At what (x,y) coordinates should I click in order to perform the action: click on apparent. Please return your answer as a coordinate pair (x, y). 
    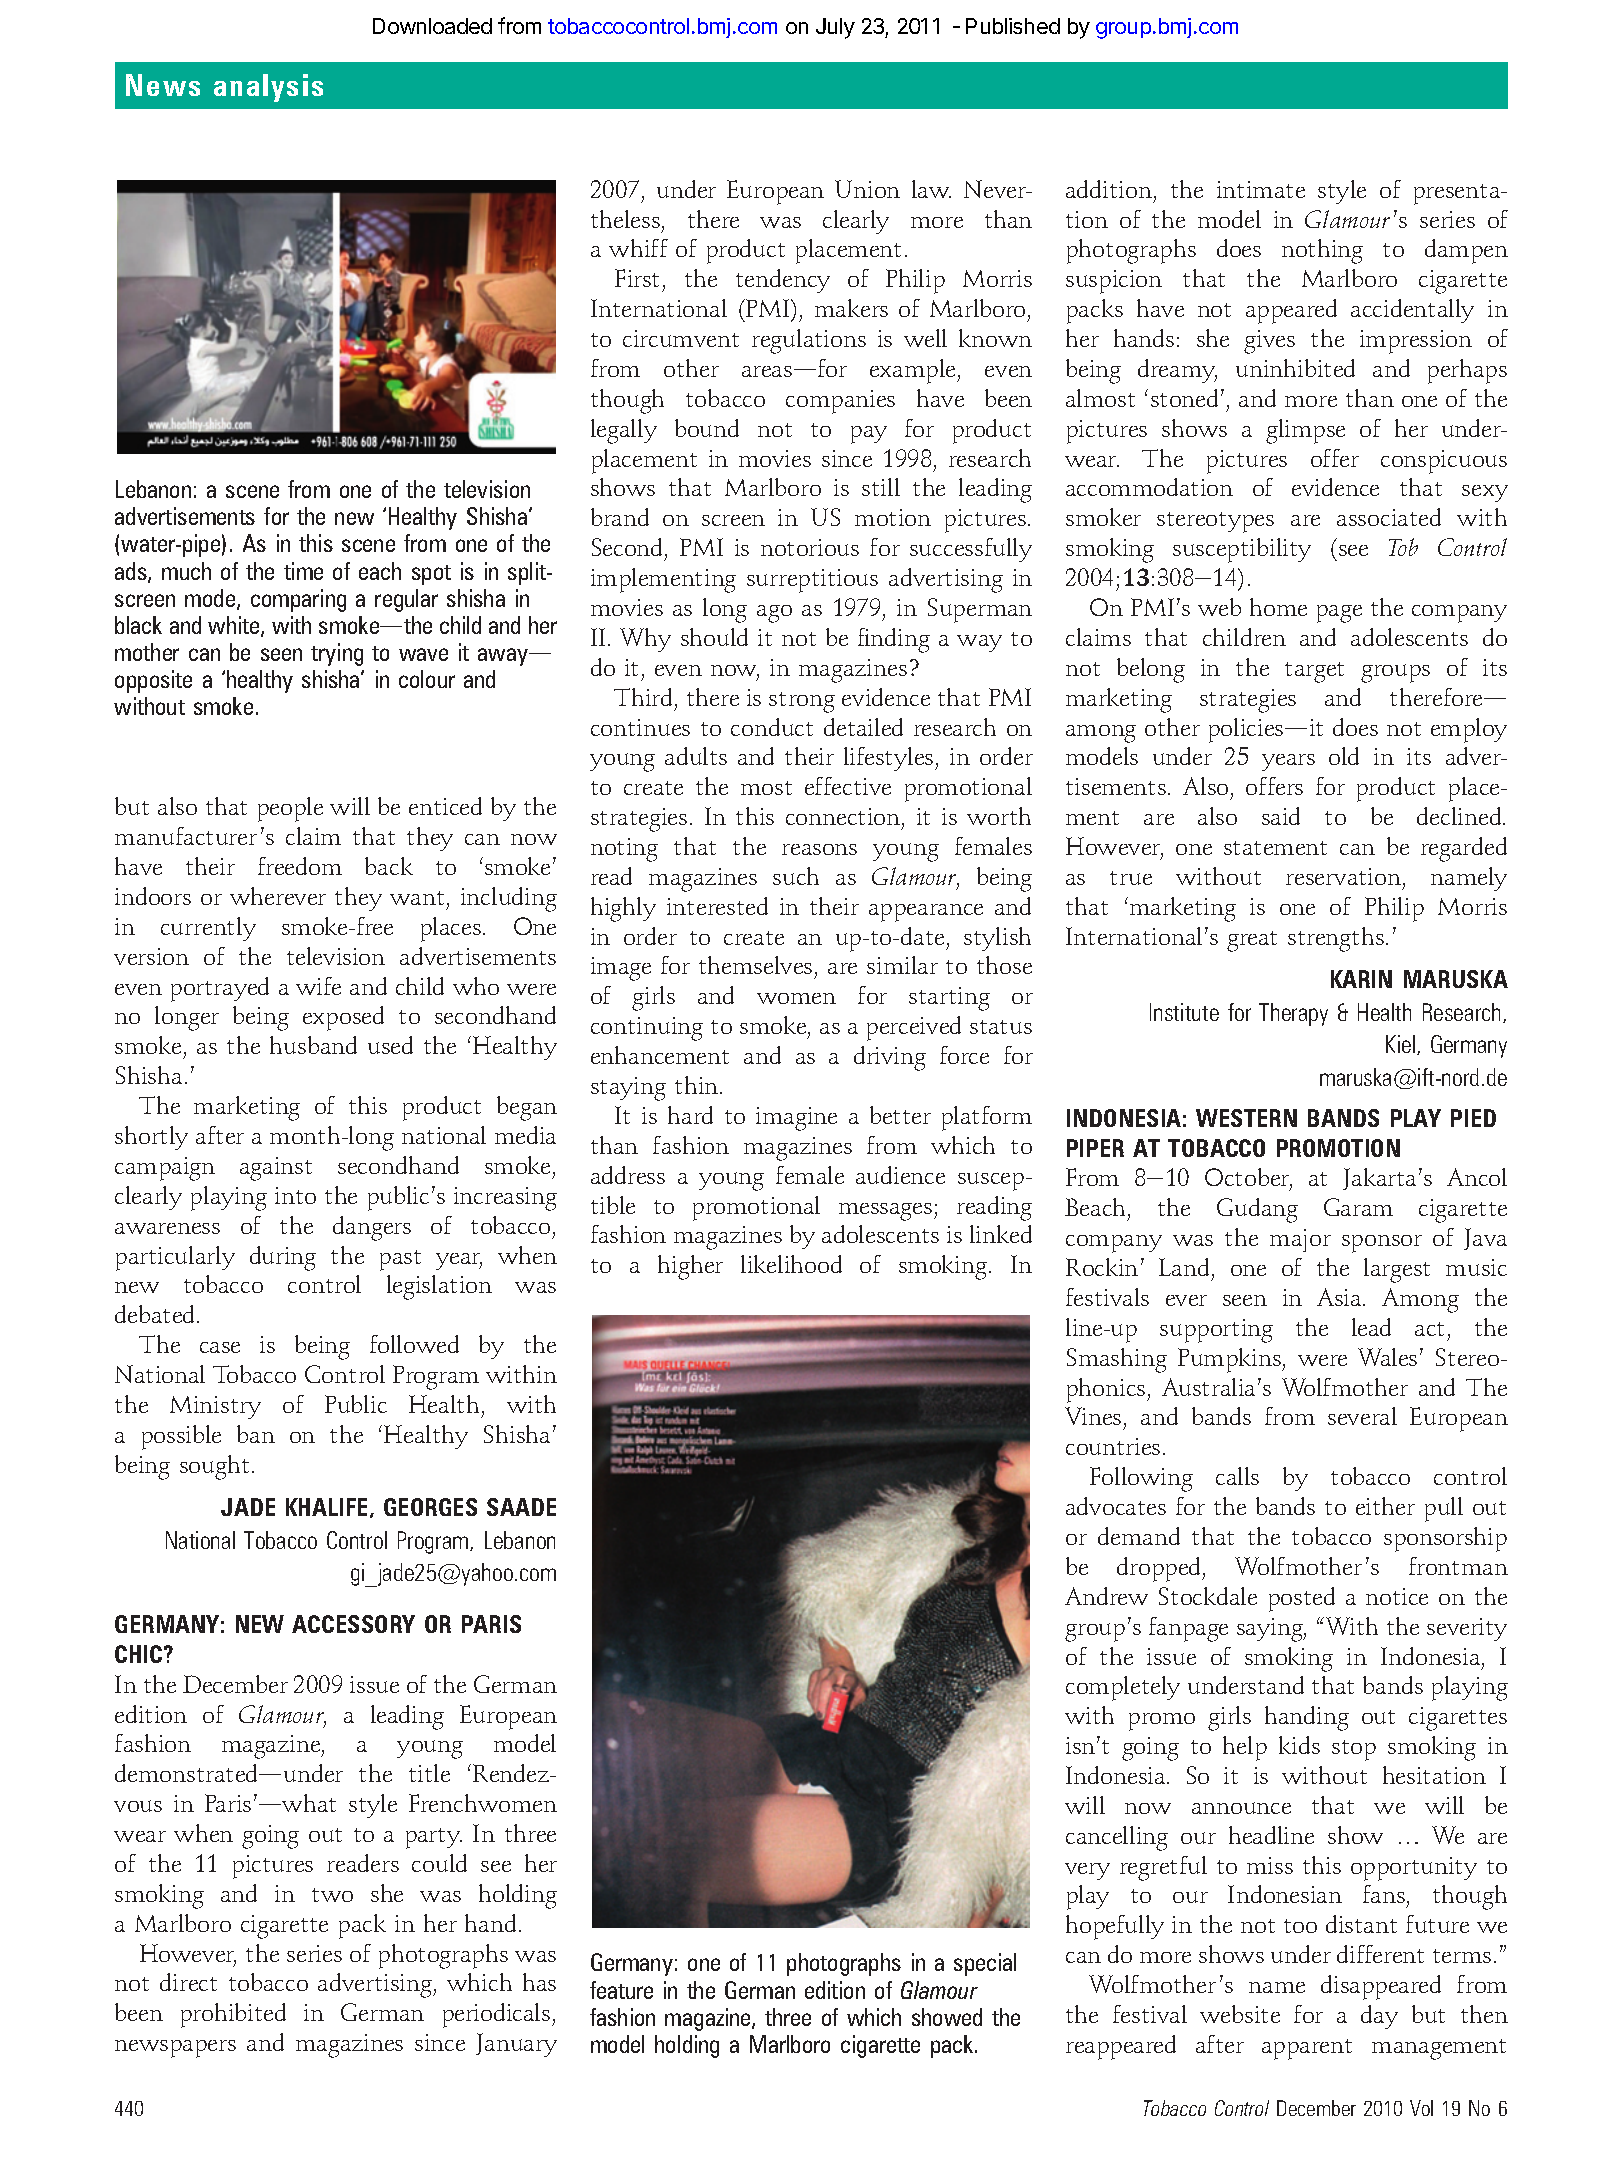
    Looking at the image, I should click on (1307, 2049).
